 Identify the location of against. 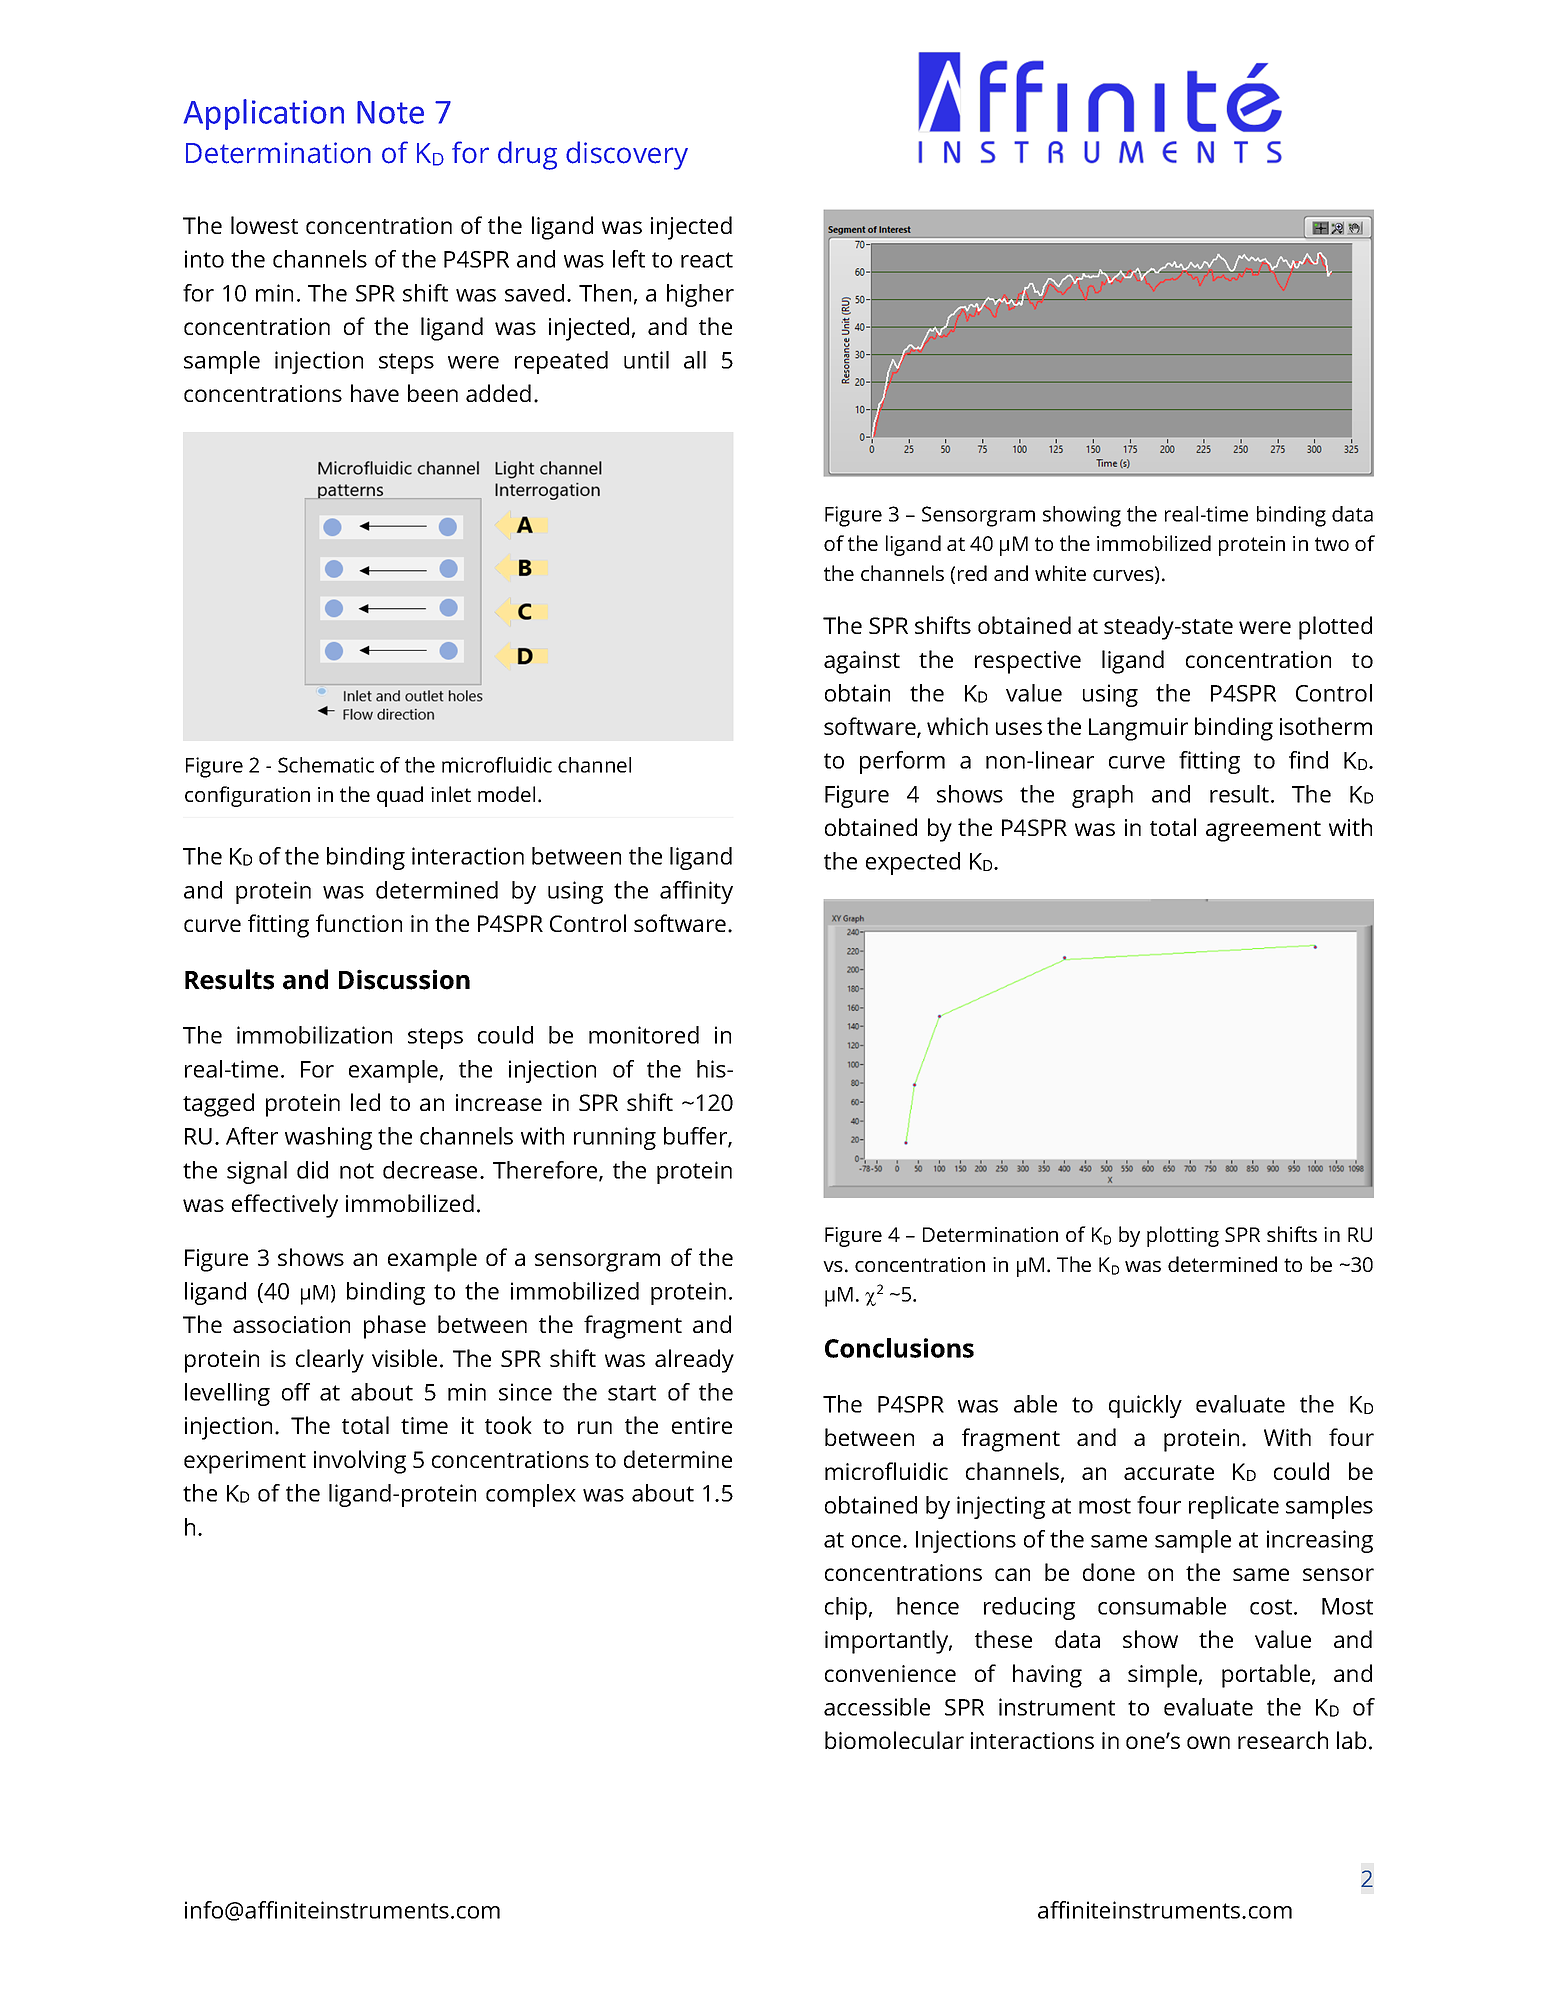
(862, 662).
